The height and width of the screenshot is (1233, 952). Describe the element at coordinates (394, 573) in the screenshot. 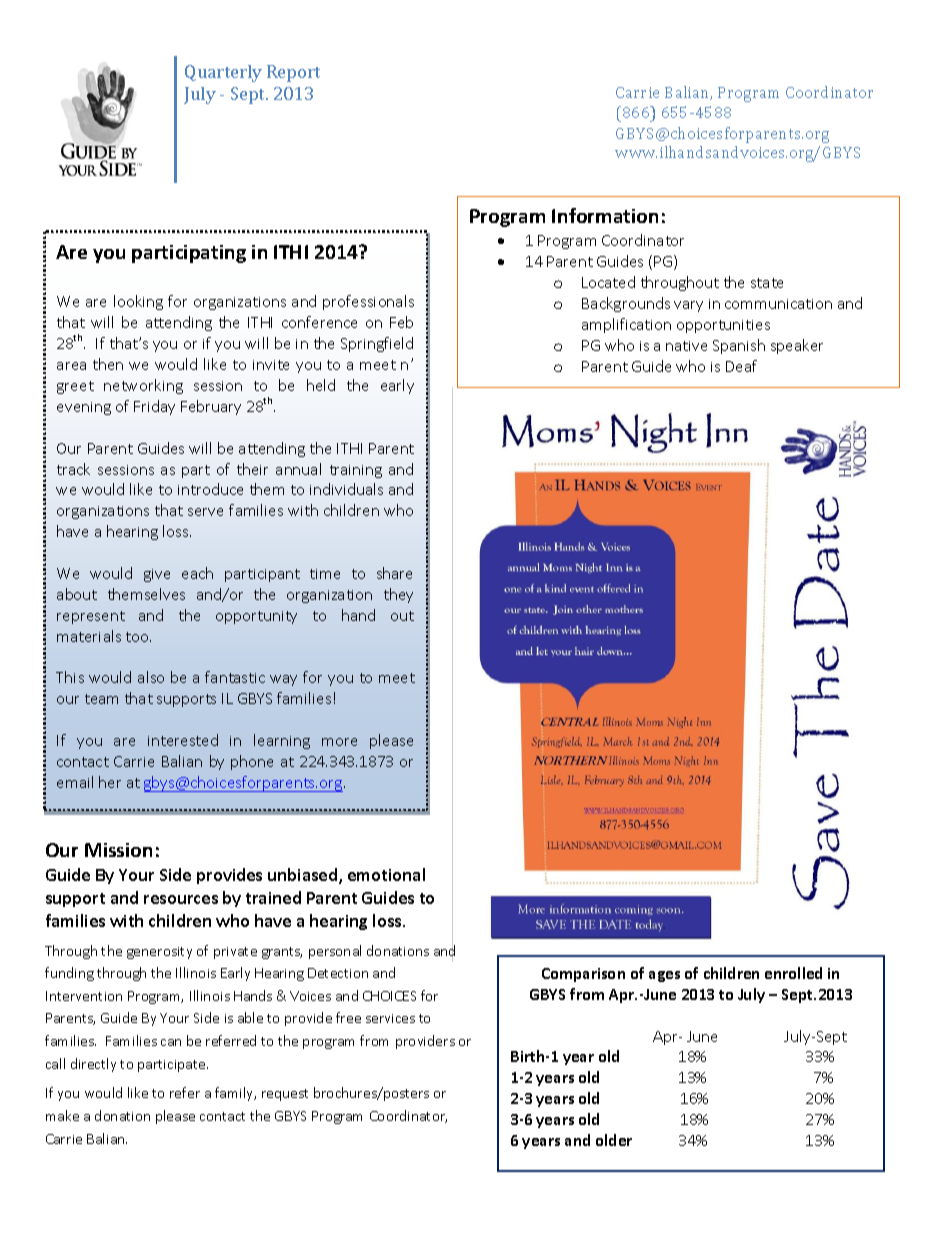

I see `share` at that location.
